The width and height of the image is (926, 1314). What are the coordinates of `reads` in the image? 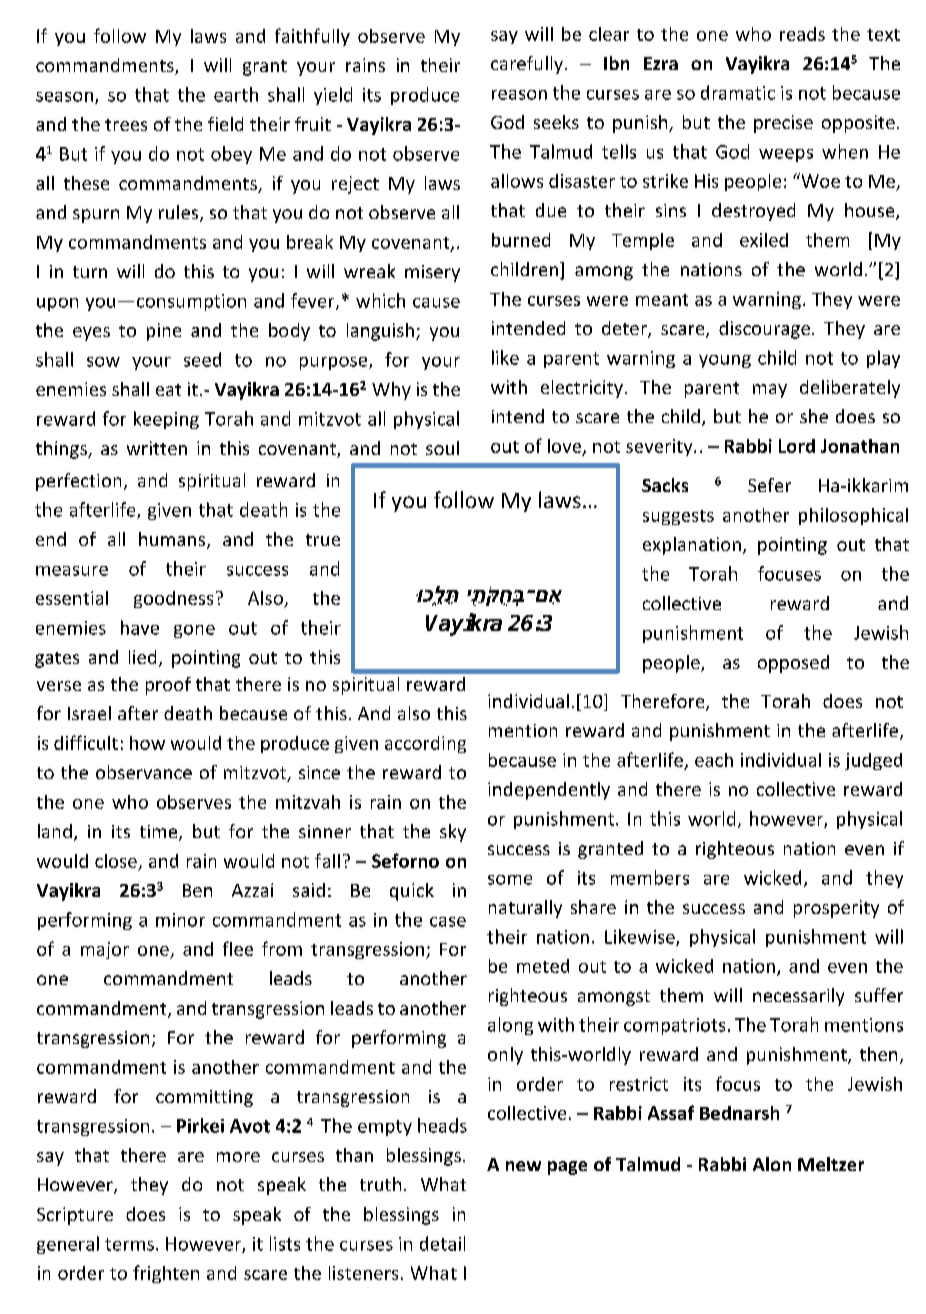 It's located at (802, 34).
